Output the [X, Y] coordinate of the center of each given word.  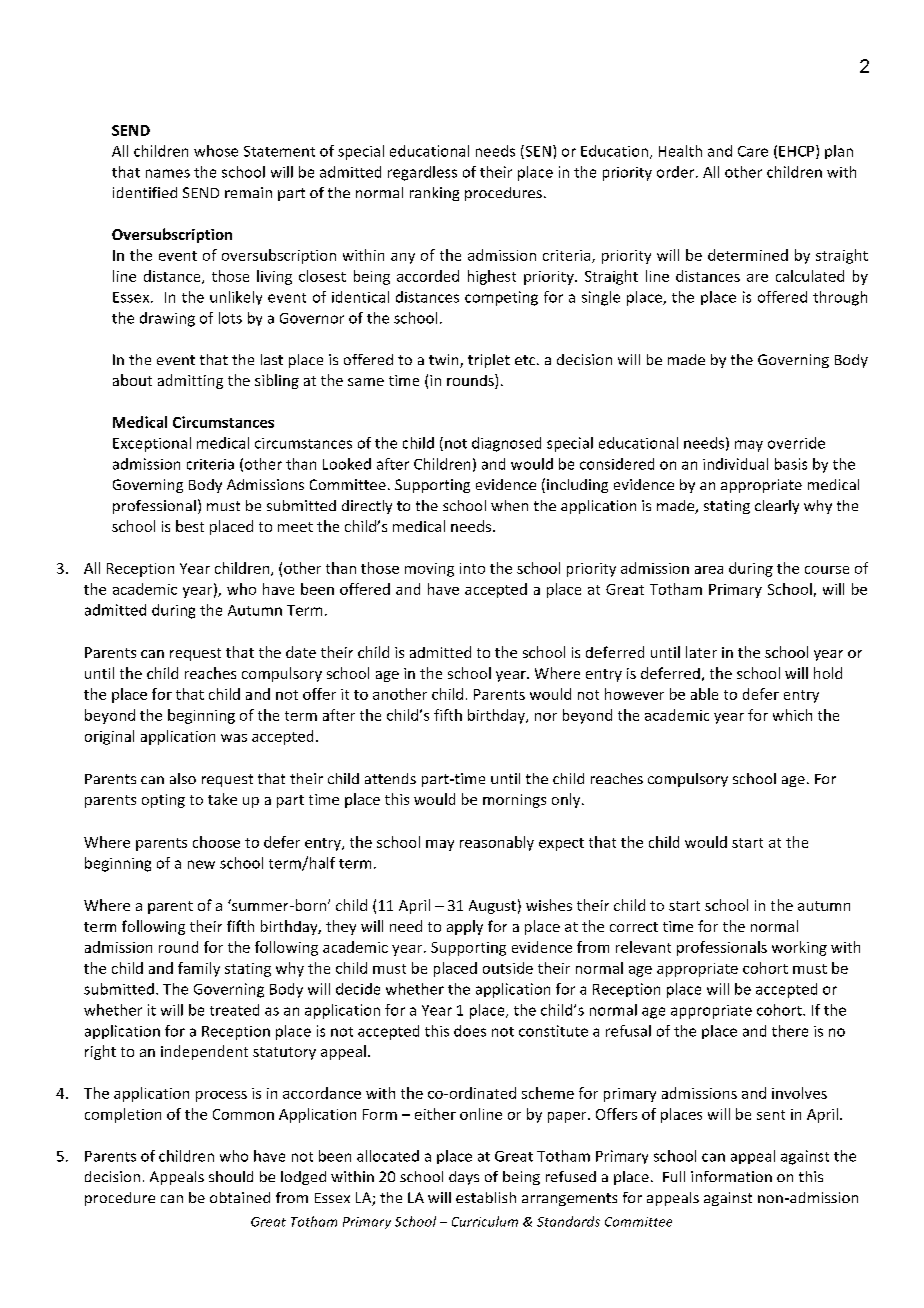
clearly [777, 507]
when [509, 505]
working [799, 948]
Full [674, 1176]
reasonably [497, 843]
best [190, 526]
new [201, 864]
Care [753, 151]
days [464, 1178]
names [168, 173]
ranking [434, 194]
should [231, 1176]
